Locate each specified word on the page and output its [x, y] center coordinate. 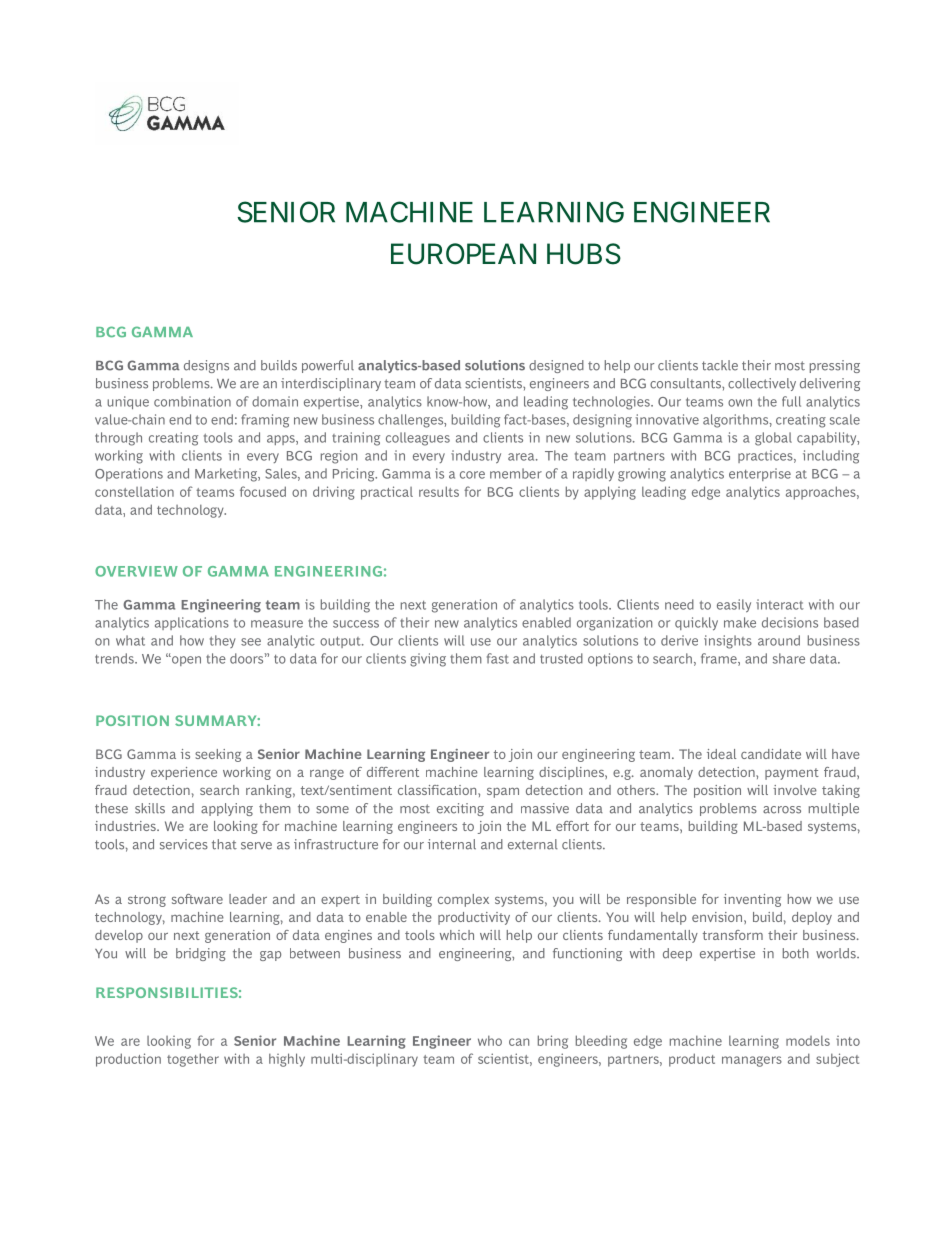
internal [452, 844]
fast [498, 658]
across [782, 810]
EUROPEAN [463, 254]
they [223, 641]
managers [752, 1061]
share [789, 658]
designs [206, 366]
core [472, 475]
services [184, 844]
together [193, 1060]
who [490, 1040]
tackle [720, 365]
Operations [129, 474]
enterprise [760, 474]
